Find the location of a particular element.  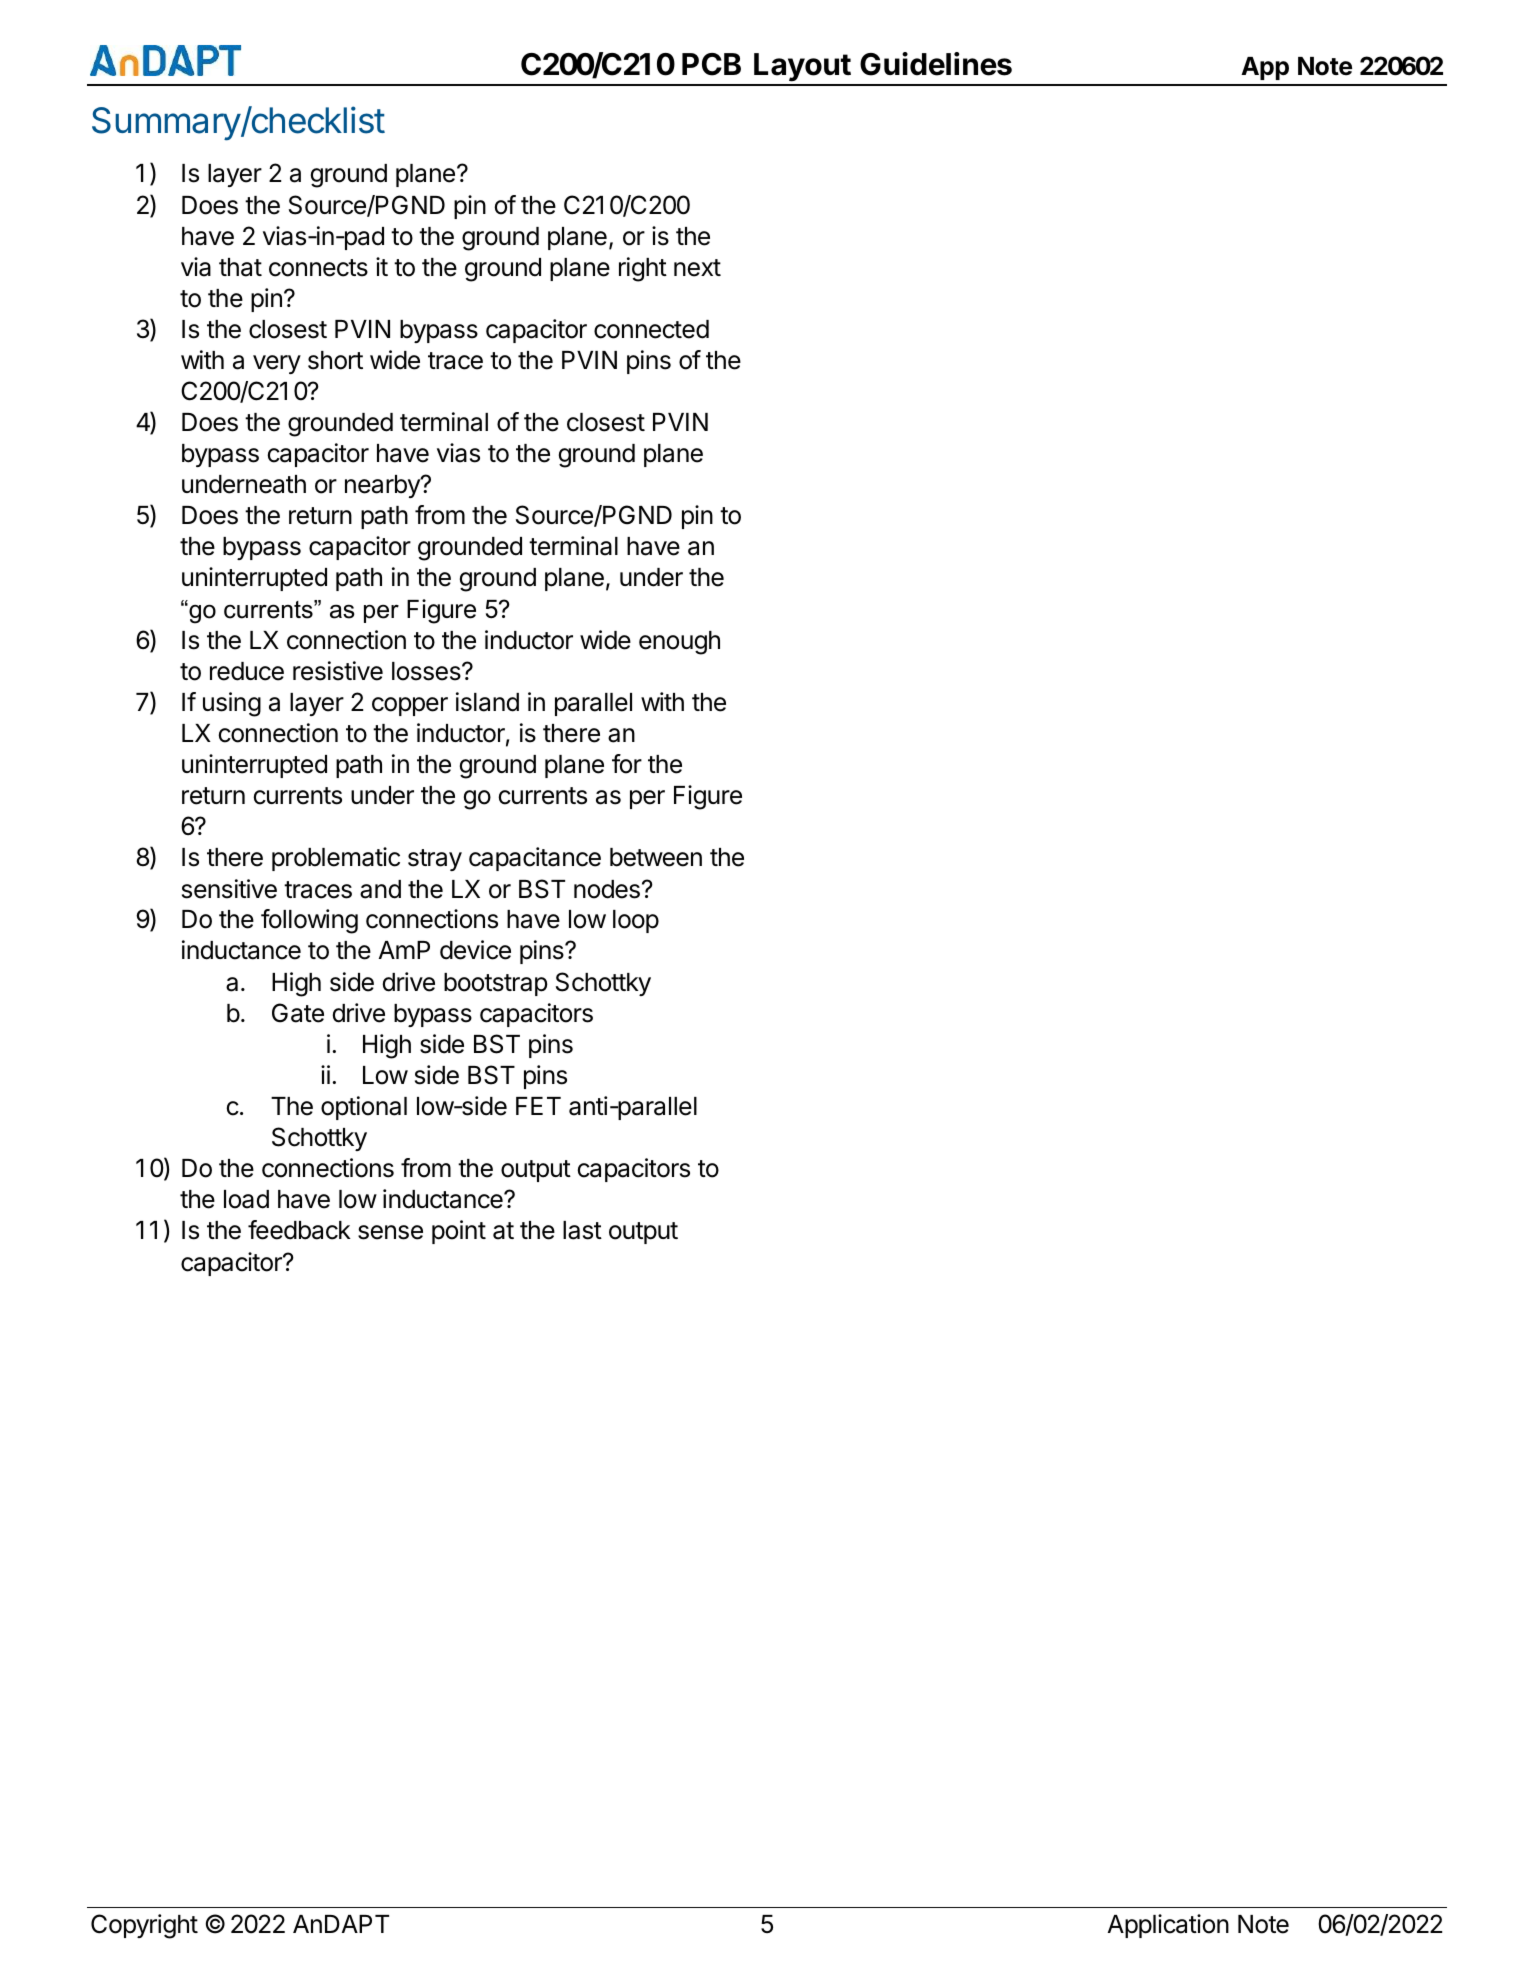

last is located at coordinates (582, 1230).
